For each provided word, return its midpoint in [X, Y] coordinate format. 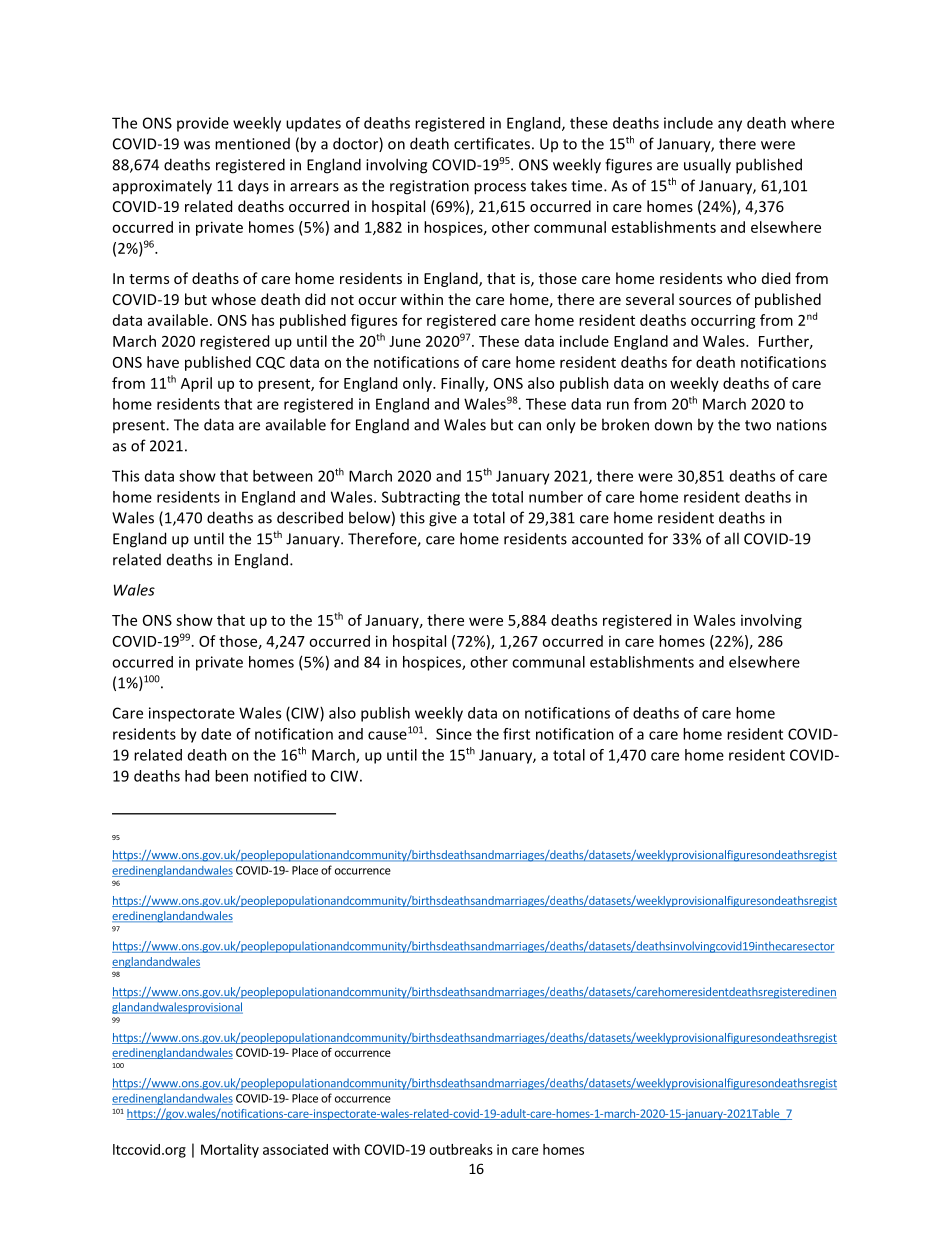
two [758, 425]
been [231, 776]
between [283, 476]
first [516, 734]
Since [454, 734]
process [500, 189]
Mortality [230, 1151]
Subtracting [421, 498]
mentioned [252, 144]
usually [707, 166]
